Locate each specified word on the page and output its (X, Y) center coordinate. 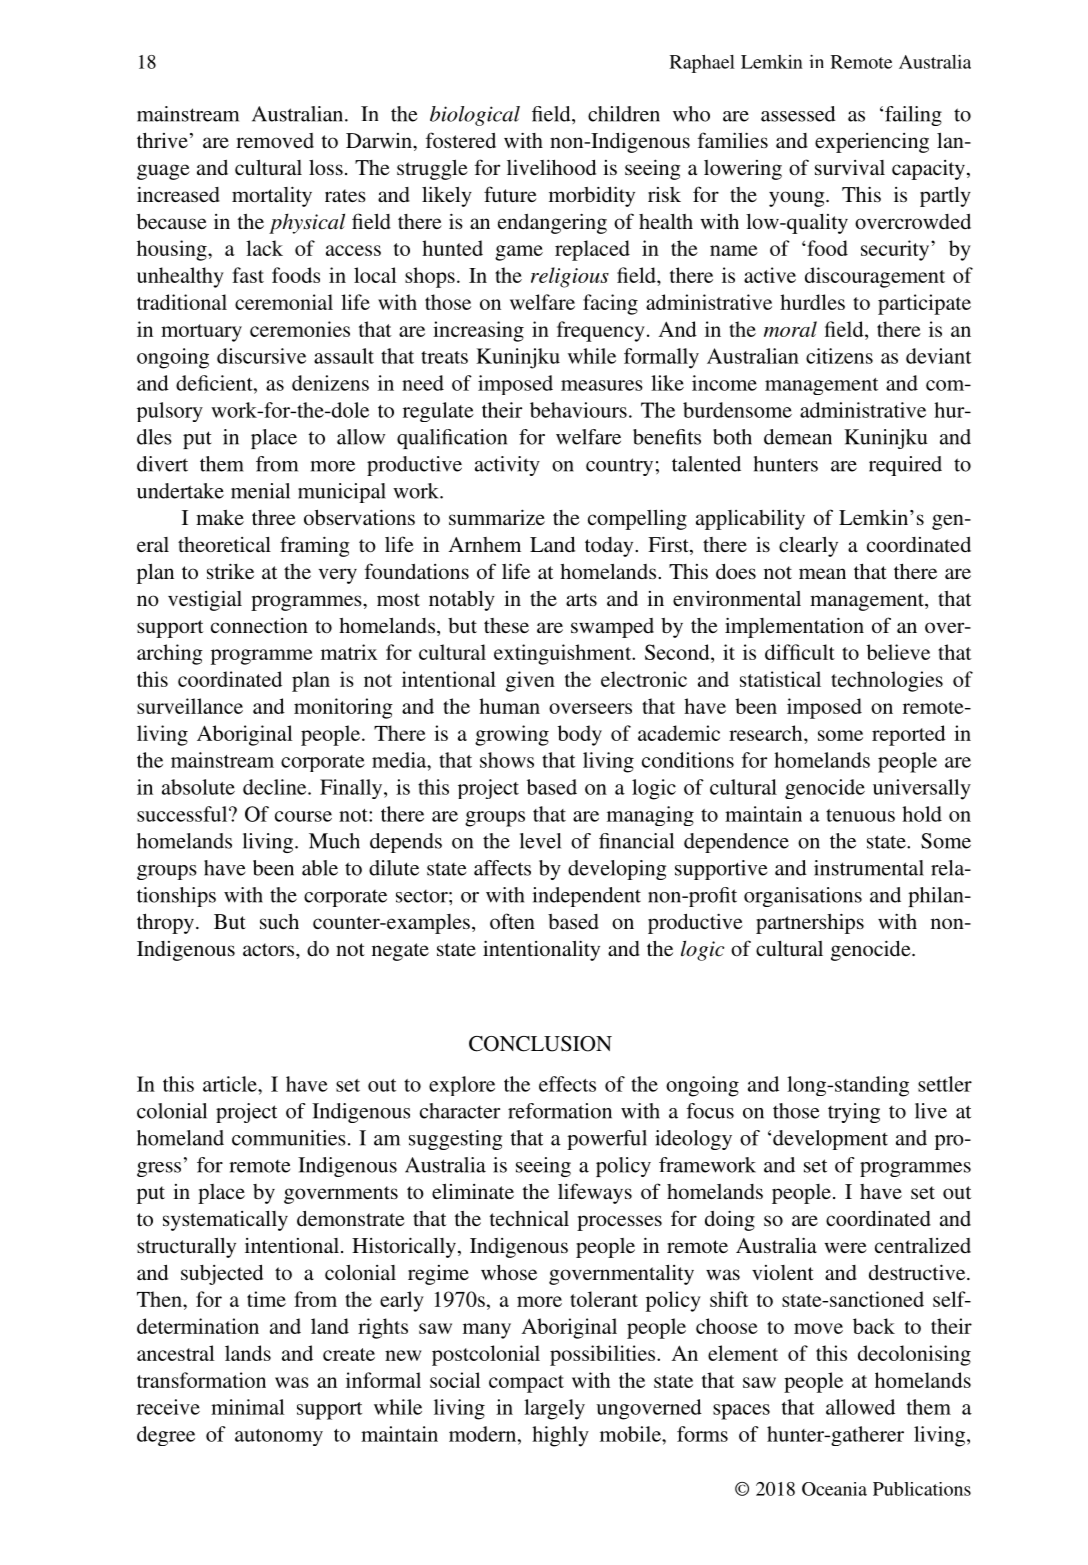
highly (560, 1436)
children (624, 114)
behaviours (578, 410)
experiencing (872, 143)
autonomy (279, 1437)
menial (260, 491)
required (905, 466)
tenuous (860, 815)
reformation (560, 1111)
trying (854, 1113)
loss (326, 167)
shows (507, 760)
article (231, 1084)
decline (276, 787)
